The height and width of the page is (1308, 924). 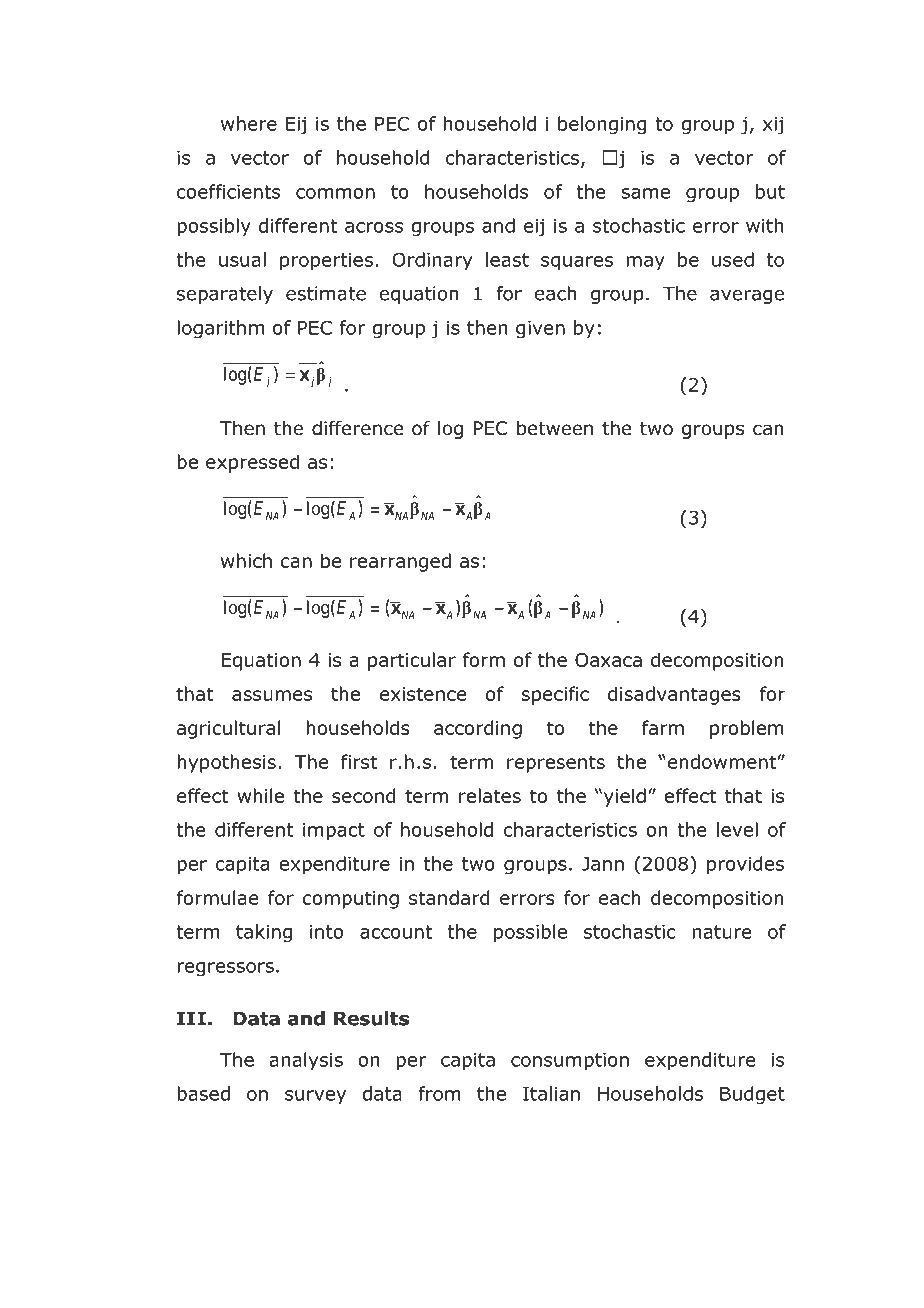 What do you see at coordinates (645, 193) in the page?
I see `same` at bounding box center [645, 193].
